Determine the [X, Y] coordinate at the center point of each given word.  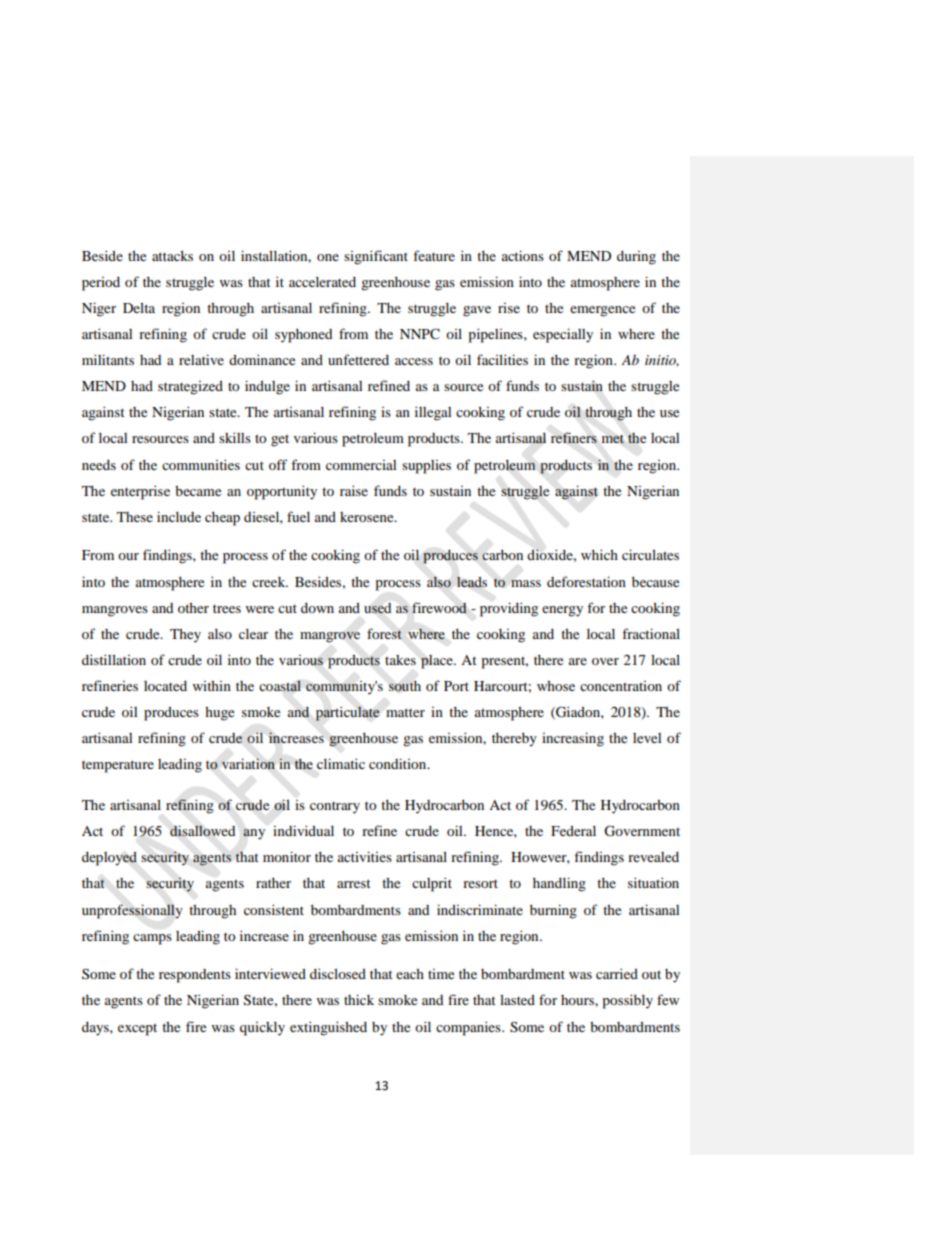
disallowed [202, 831]
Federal [573, 831]
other [193, 608]
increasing [573, 739]
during [636, 258]
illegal [433, 413]
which [599, 554]
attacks [172, 255]
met [613, 438]
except [137, 1030]
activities [365, 856]
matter [405, 712]
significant [376, 257]
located [165, 686]
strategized [190, 388]
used [377, 608]
